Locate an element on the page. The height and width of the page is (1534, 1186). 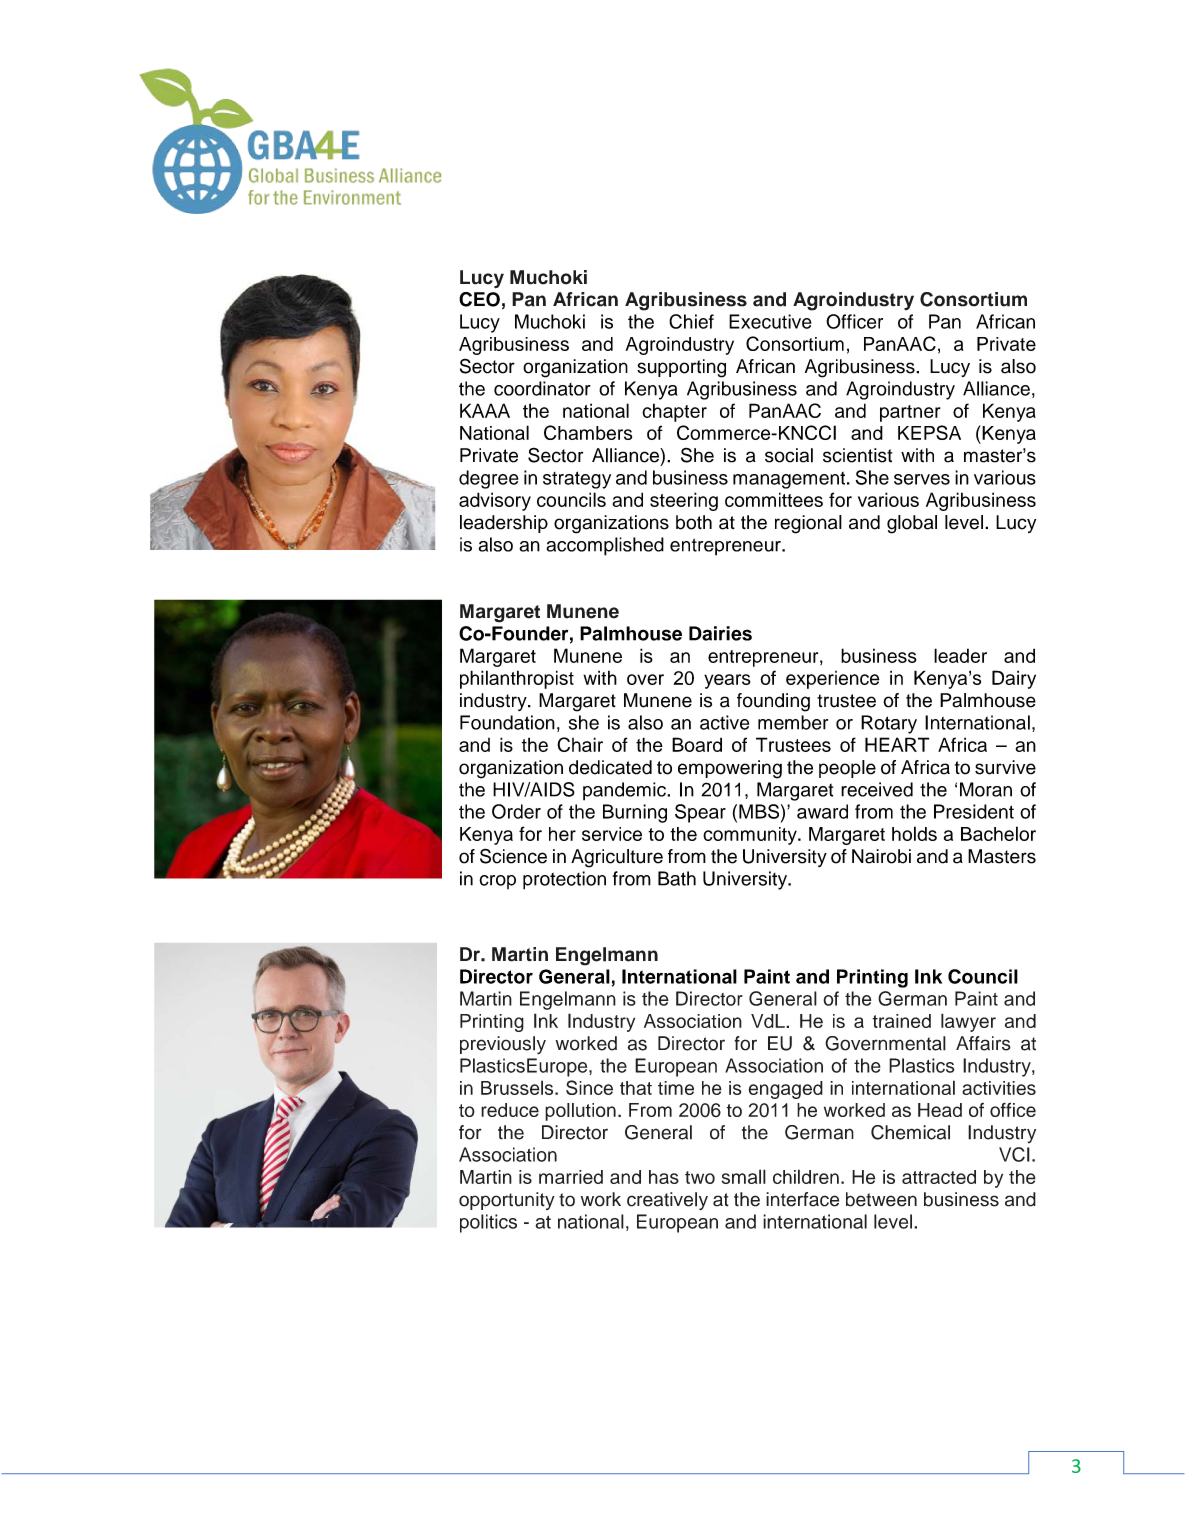
serves is located at coordinates (922, 479).
